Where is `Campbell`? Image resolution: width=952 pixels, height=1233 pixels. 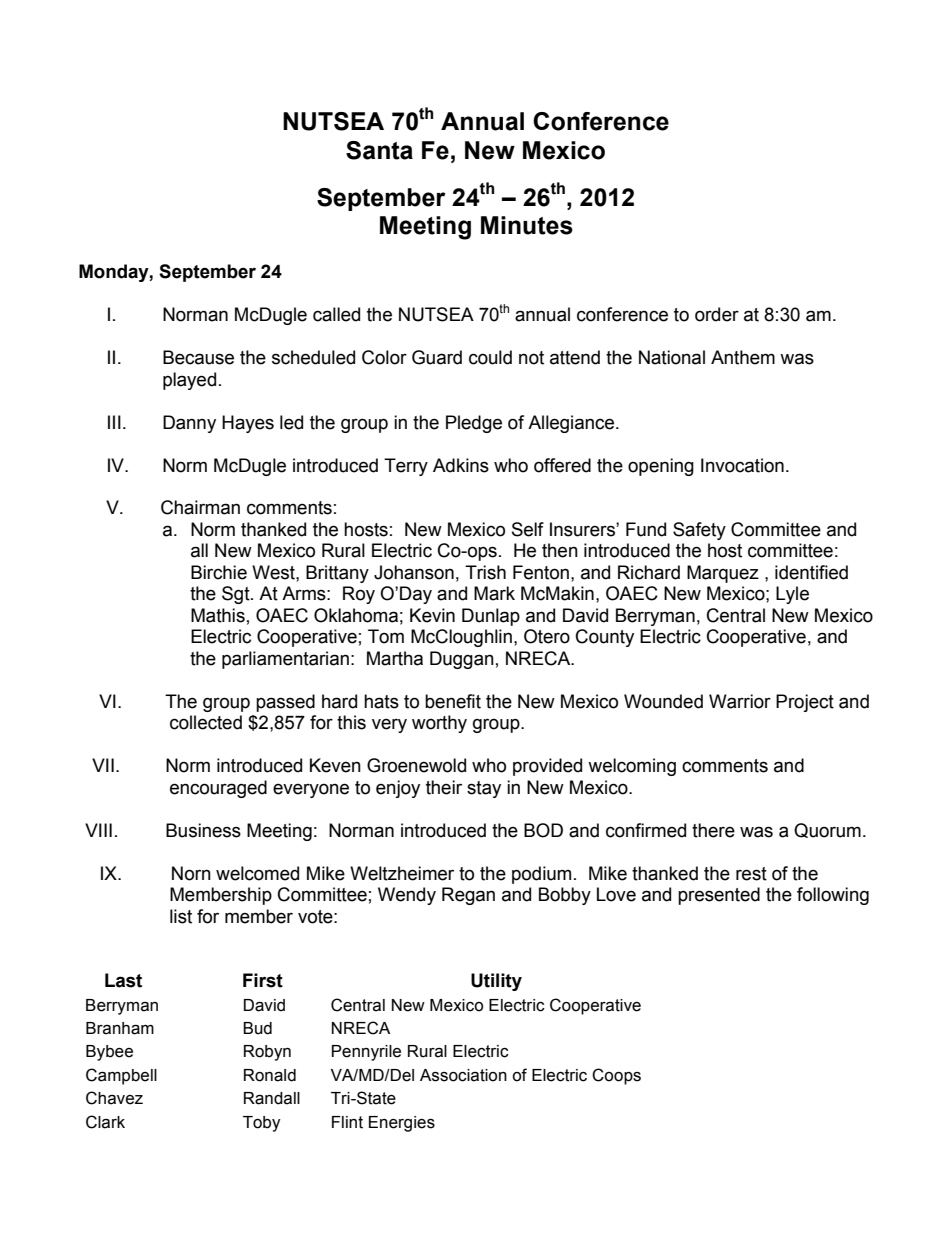
Campbell is located at coordinates (121, 1076).
